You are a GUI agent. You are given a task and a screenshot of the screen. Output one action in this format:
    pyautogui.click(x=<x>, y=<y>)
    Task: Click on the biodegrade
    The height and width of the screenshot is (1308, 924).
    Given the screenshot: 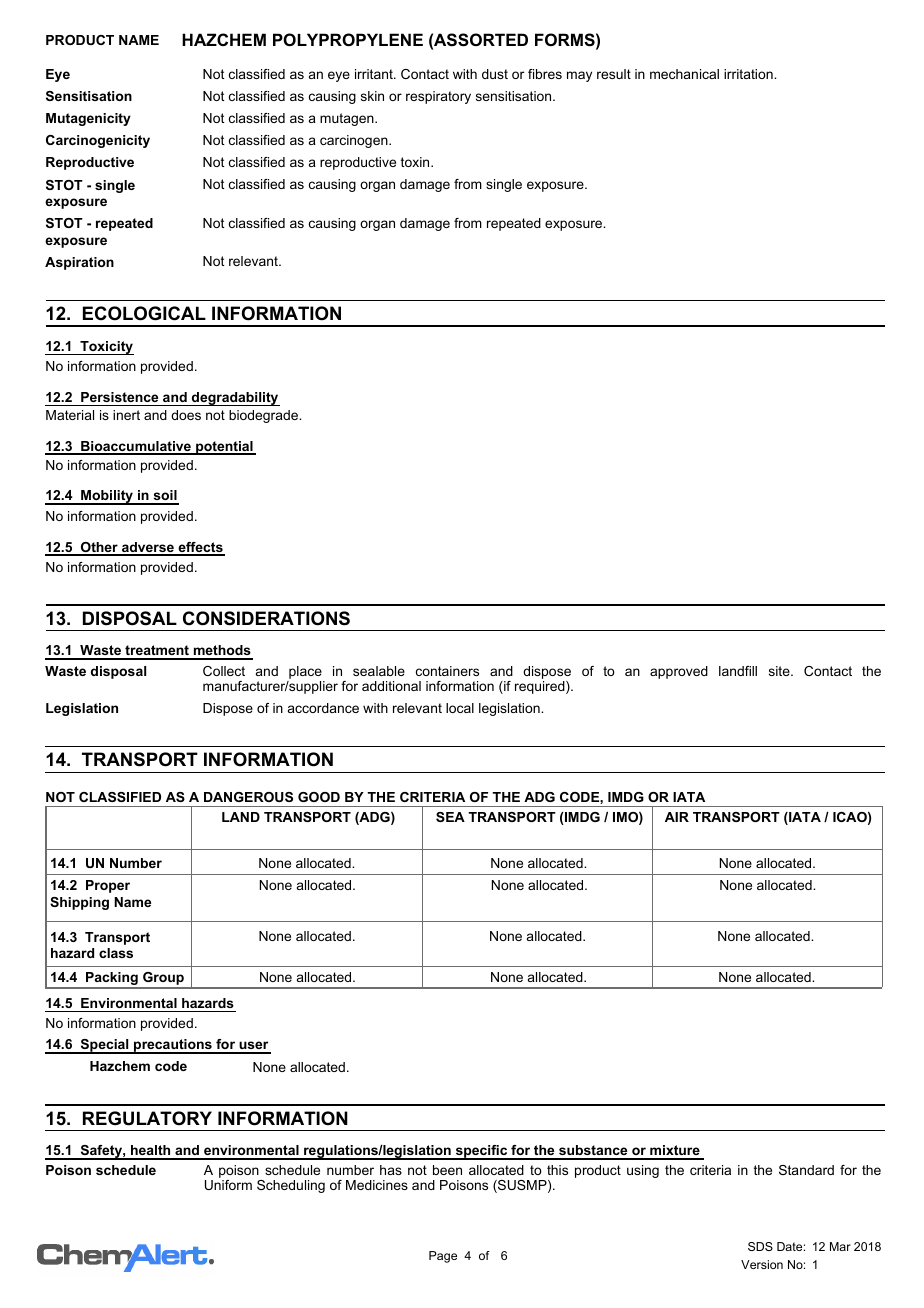 What is the action you would take?
    pyautogui.click(x=265, y=416)
